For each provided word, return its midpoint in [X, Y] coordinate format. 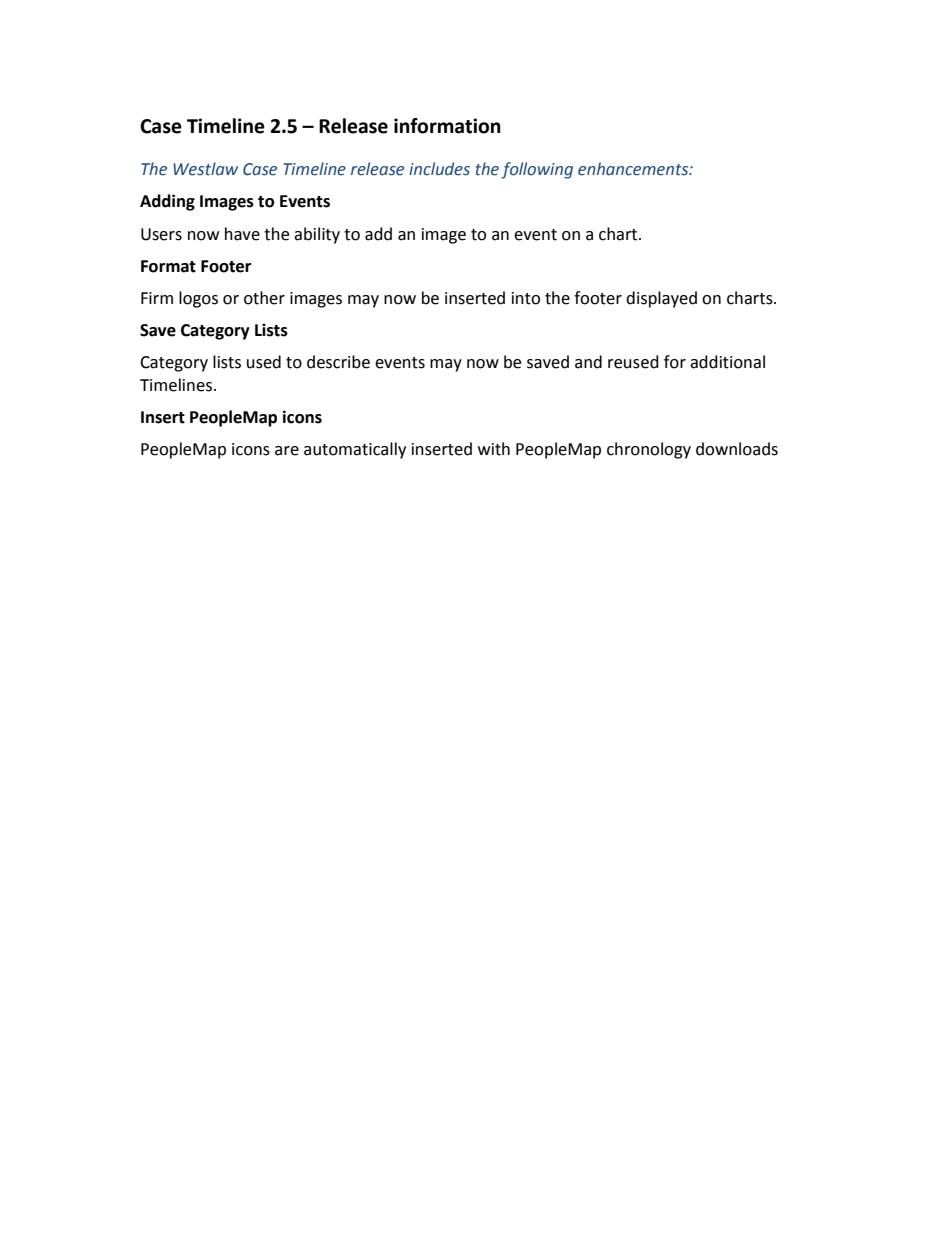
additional [727, 362]
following [537, 170]
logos [198, 299]
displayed [661, 299]
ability [317, 235]
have [242, 234]
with [494, 449]
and [588, 362]
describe [338, 362]
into [526, 298]
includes [439, 169]
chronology [649, 450]
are [287, 451]
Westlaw [205, 169]
